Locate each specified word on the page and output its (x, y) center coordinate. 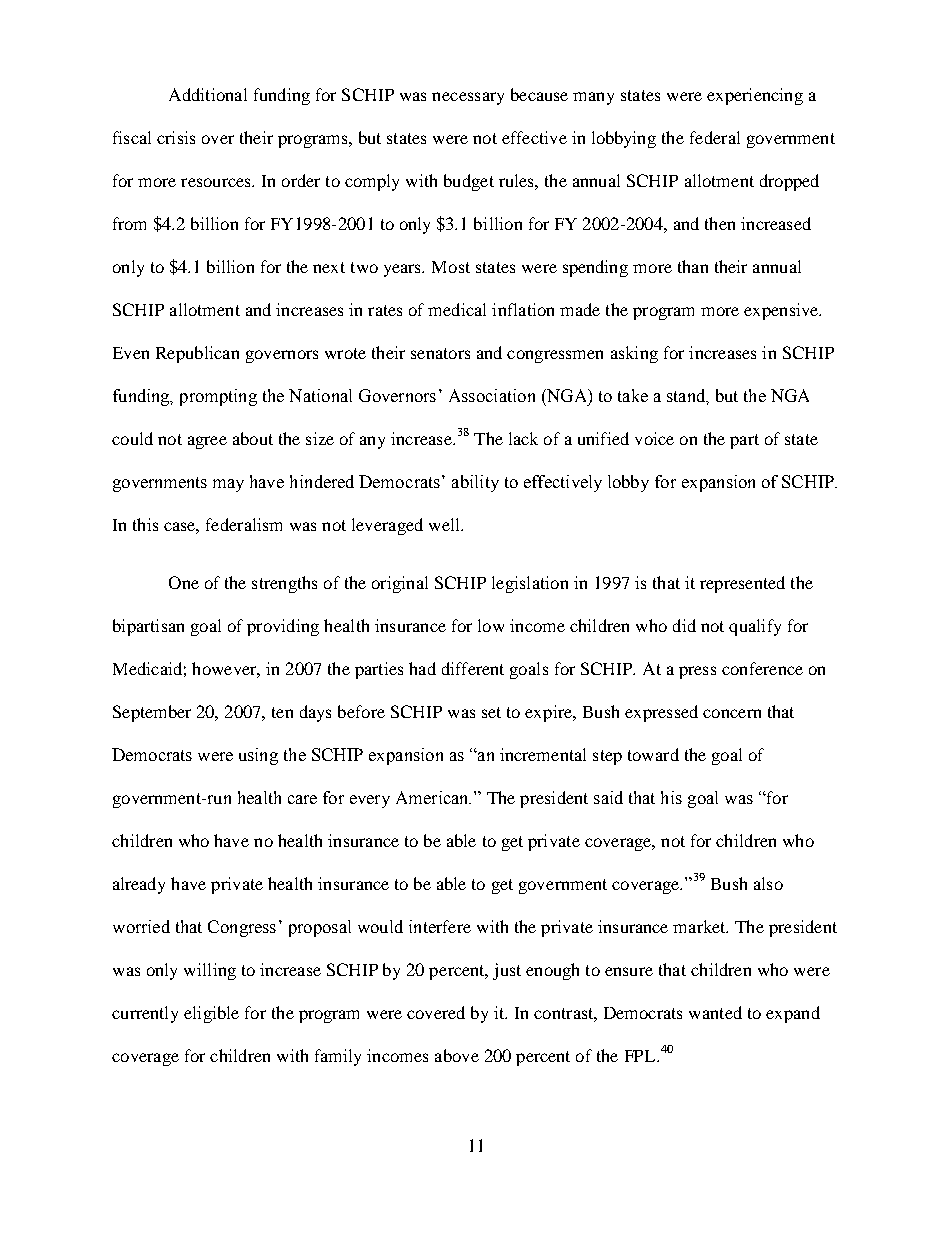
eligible (211, 1014)
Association (492, 395)
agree (207, 442)
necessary (468, 98)
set (491, 712)
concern (732, 713)
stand (687, 396)
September (152, 713)
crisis (176, 137)
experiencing (755, 96)
